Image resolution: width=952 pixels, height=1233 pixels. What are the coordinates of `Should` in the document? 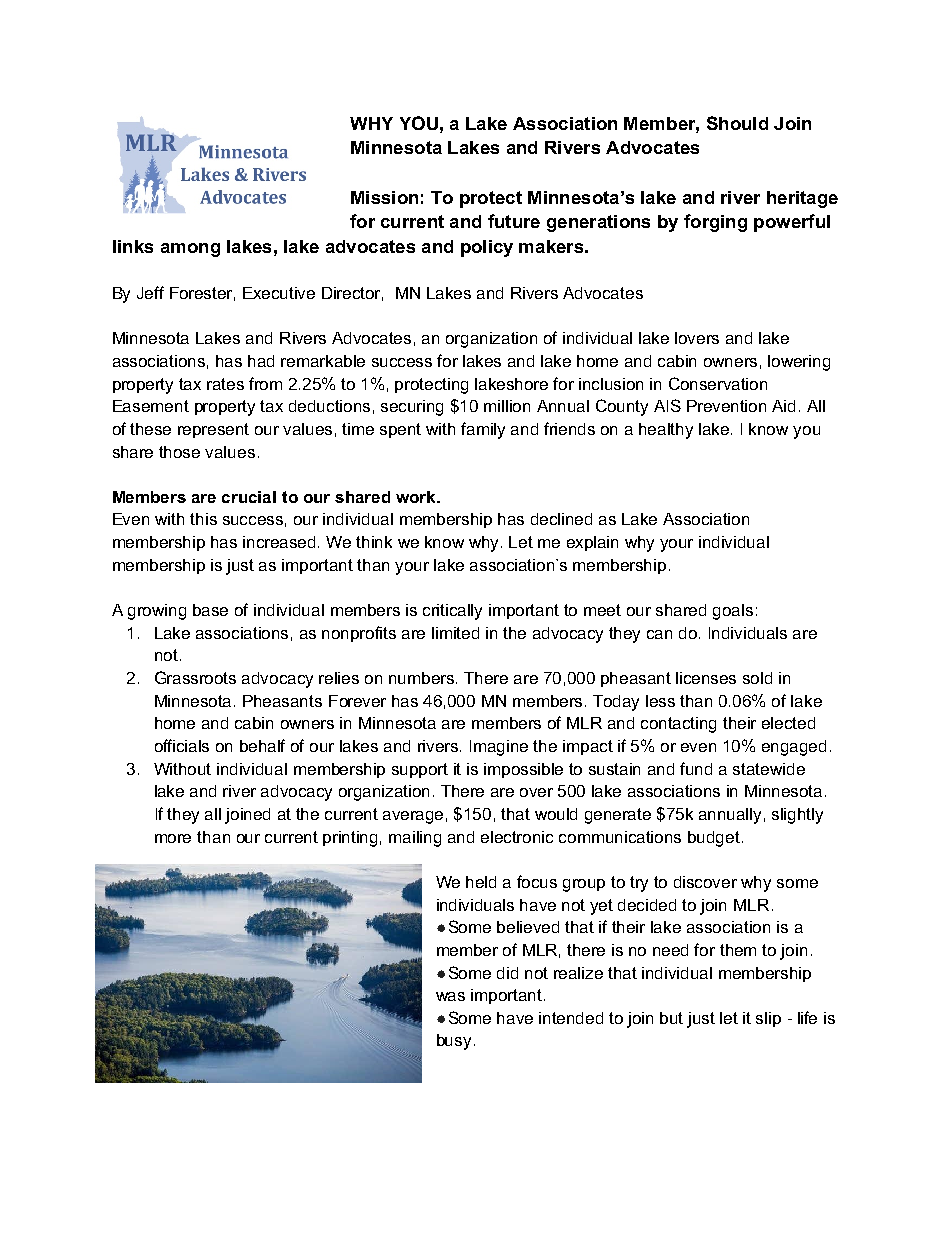 It's located at (737, 123).
